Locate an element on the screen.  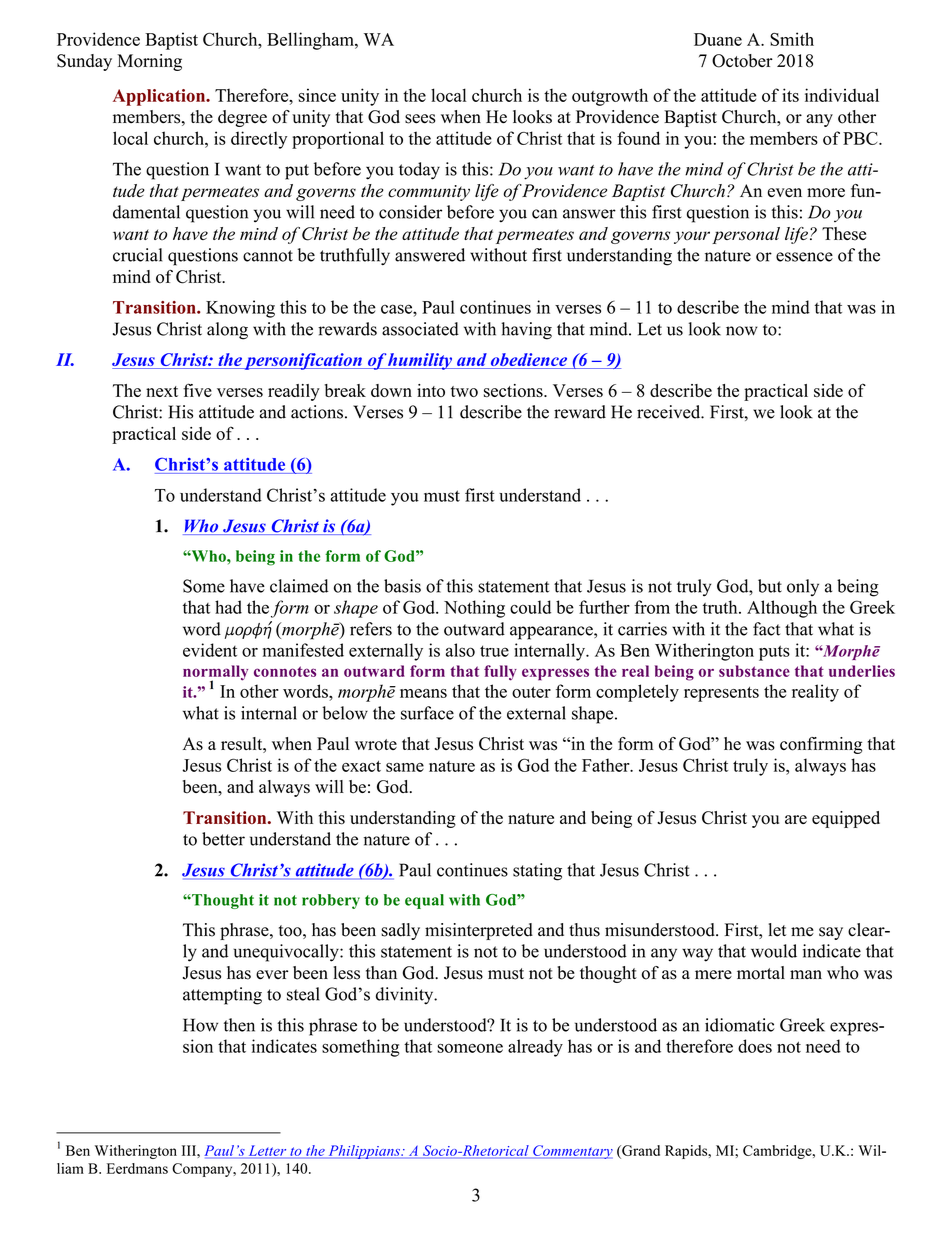
but is located at coordinates (770, 586).
